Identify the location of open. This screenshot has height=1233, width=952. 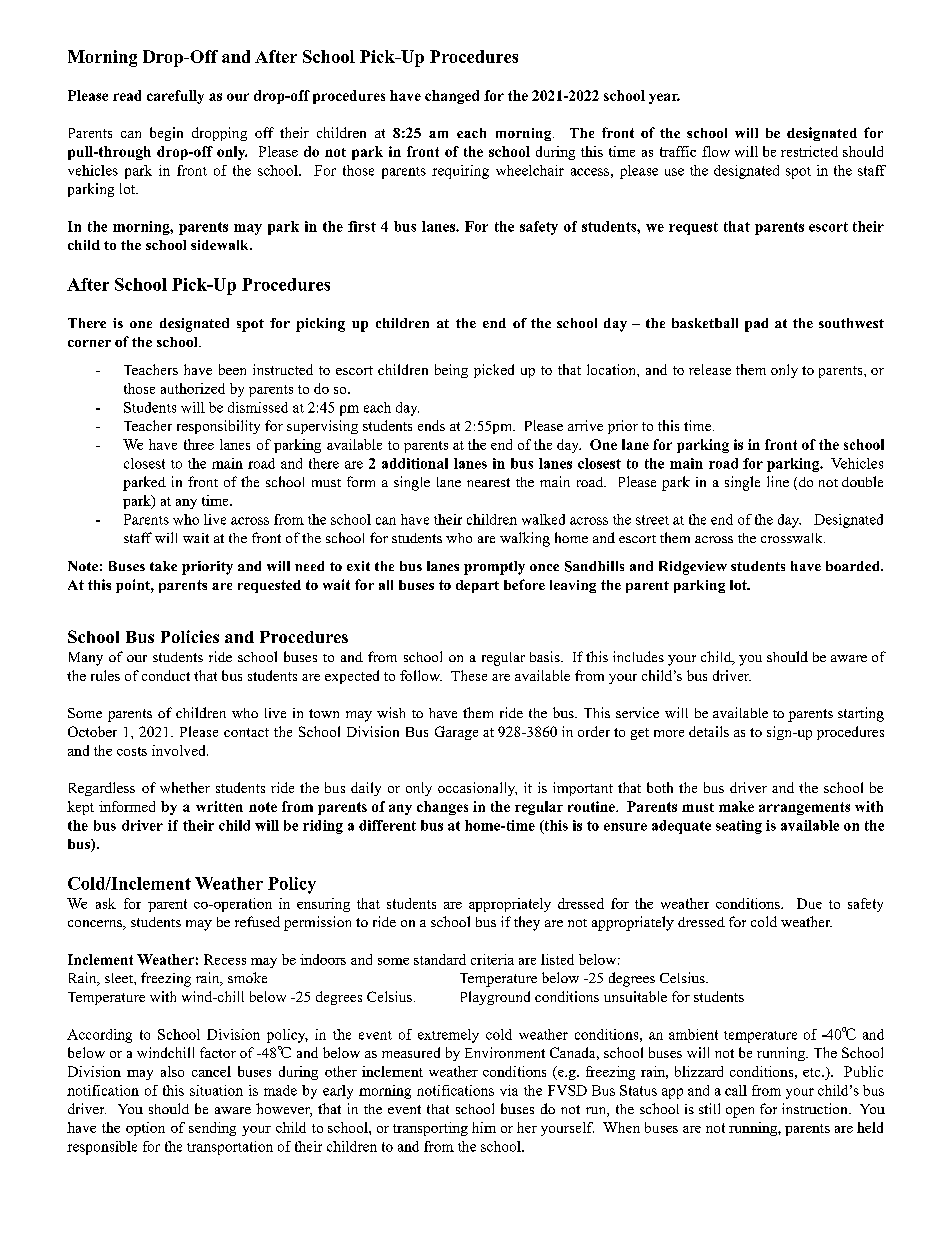
(740, 1112).
